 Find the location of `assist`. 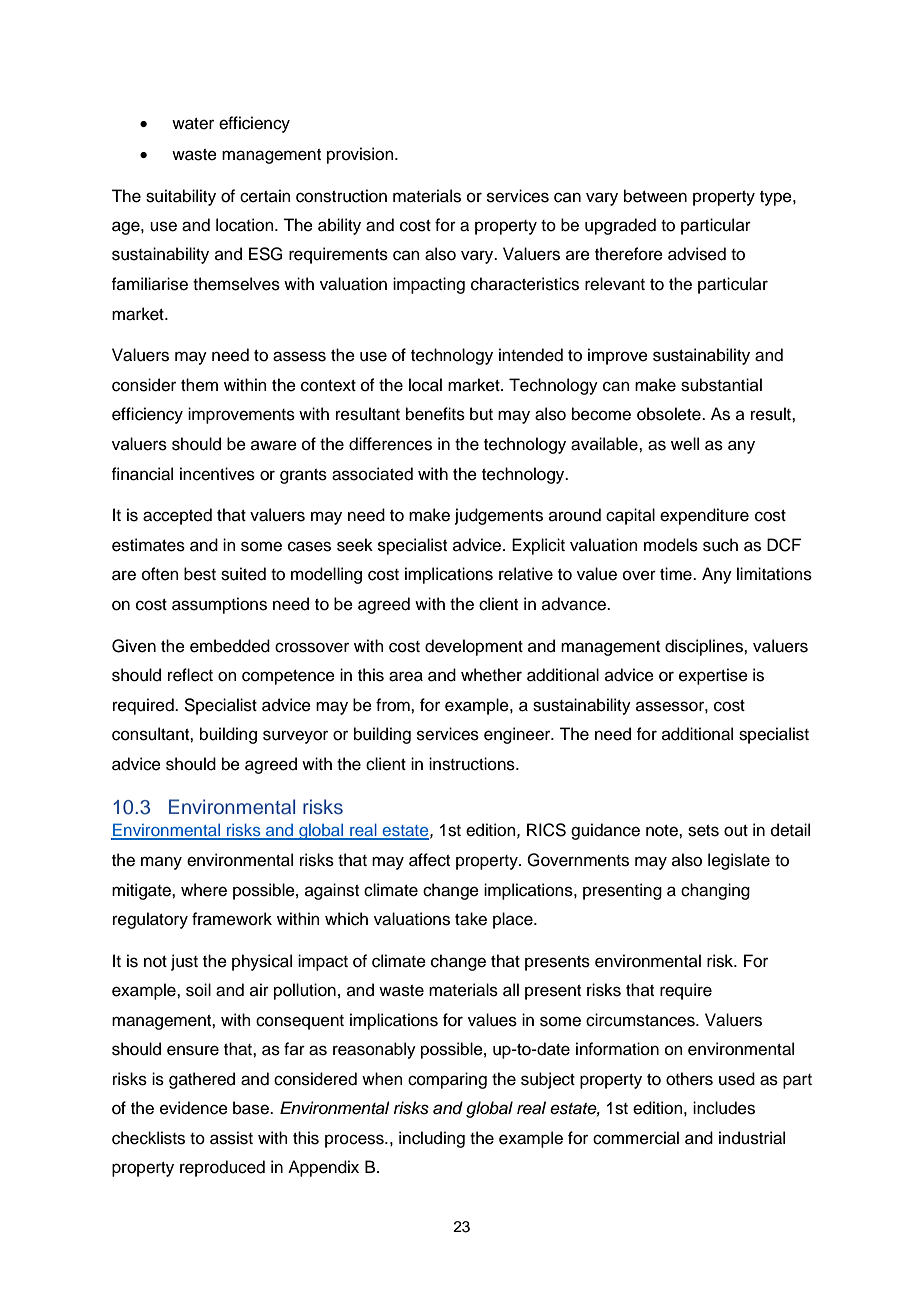

assist is located at coordinates (231, 1138).
